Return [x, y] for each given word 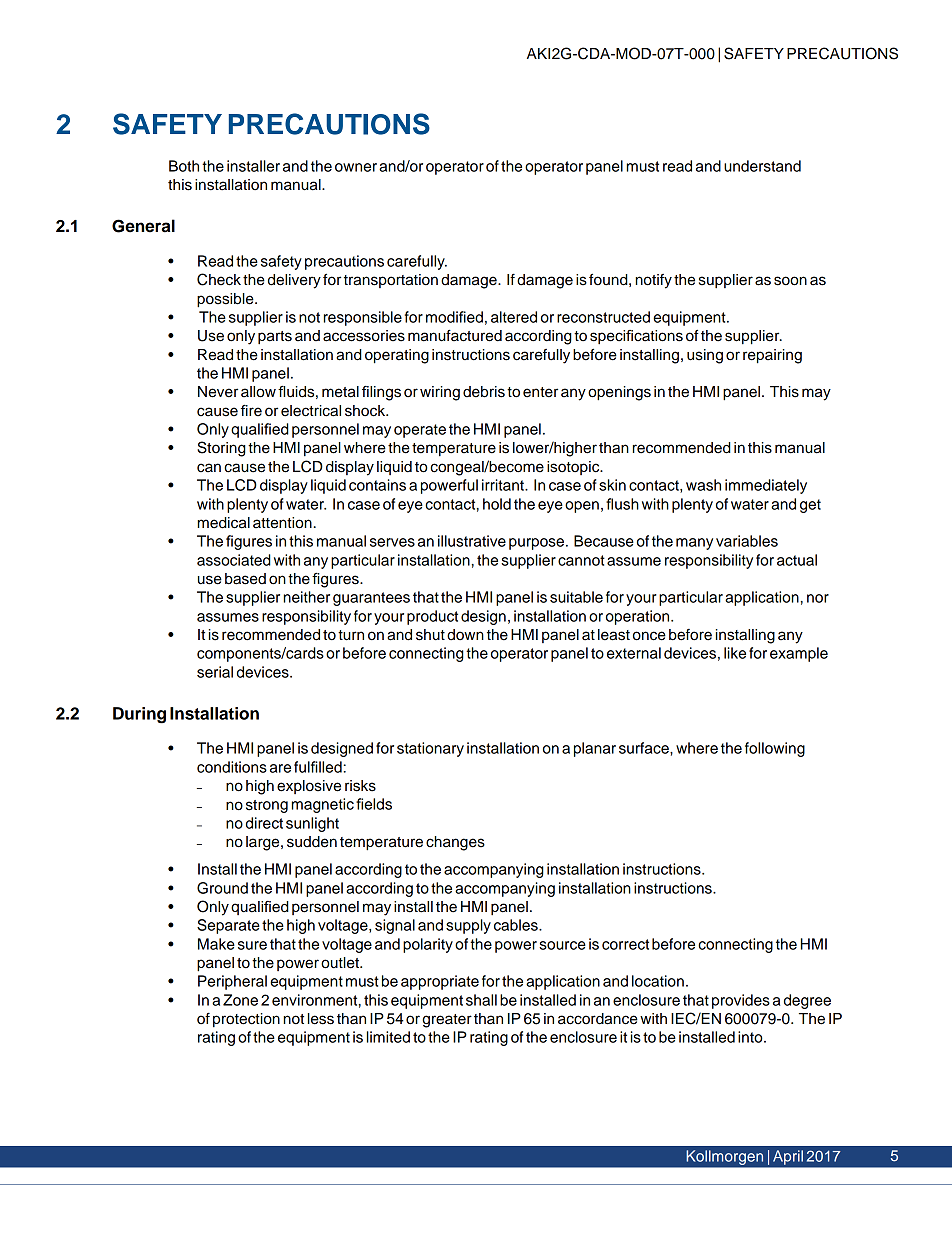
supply [468, 926]
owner [356, 167]
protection [246, 1020]
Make [216, 944]
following [775, 749]
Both [184, 166]
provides [741, 1001]
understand [762, 166]
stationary [430, 749]
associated [234, 560]
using [705, 356]
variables [747, 541]
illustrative [472, 541]
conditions [232, 767]
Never [218, 392]
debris [484, 392]
